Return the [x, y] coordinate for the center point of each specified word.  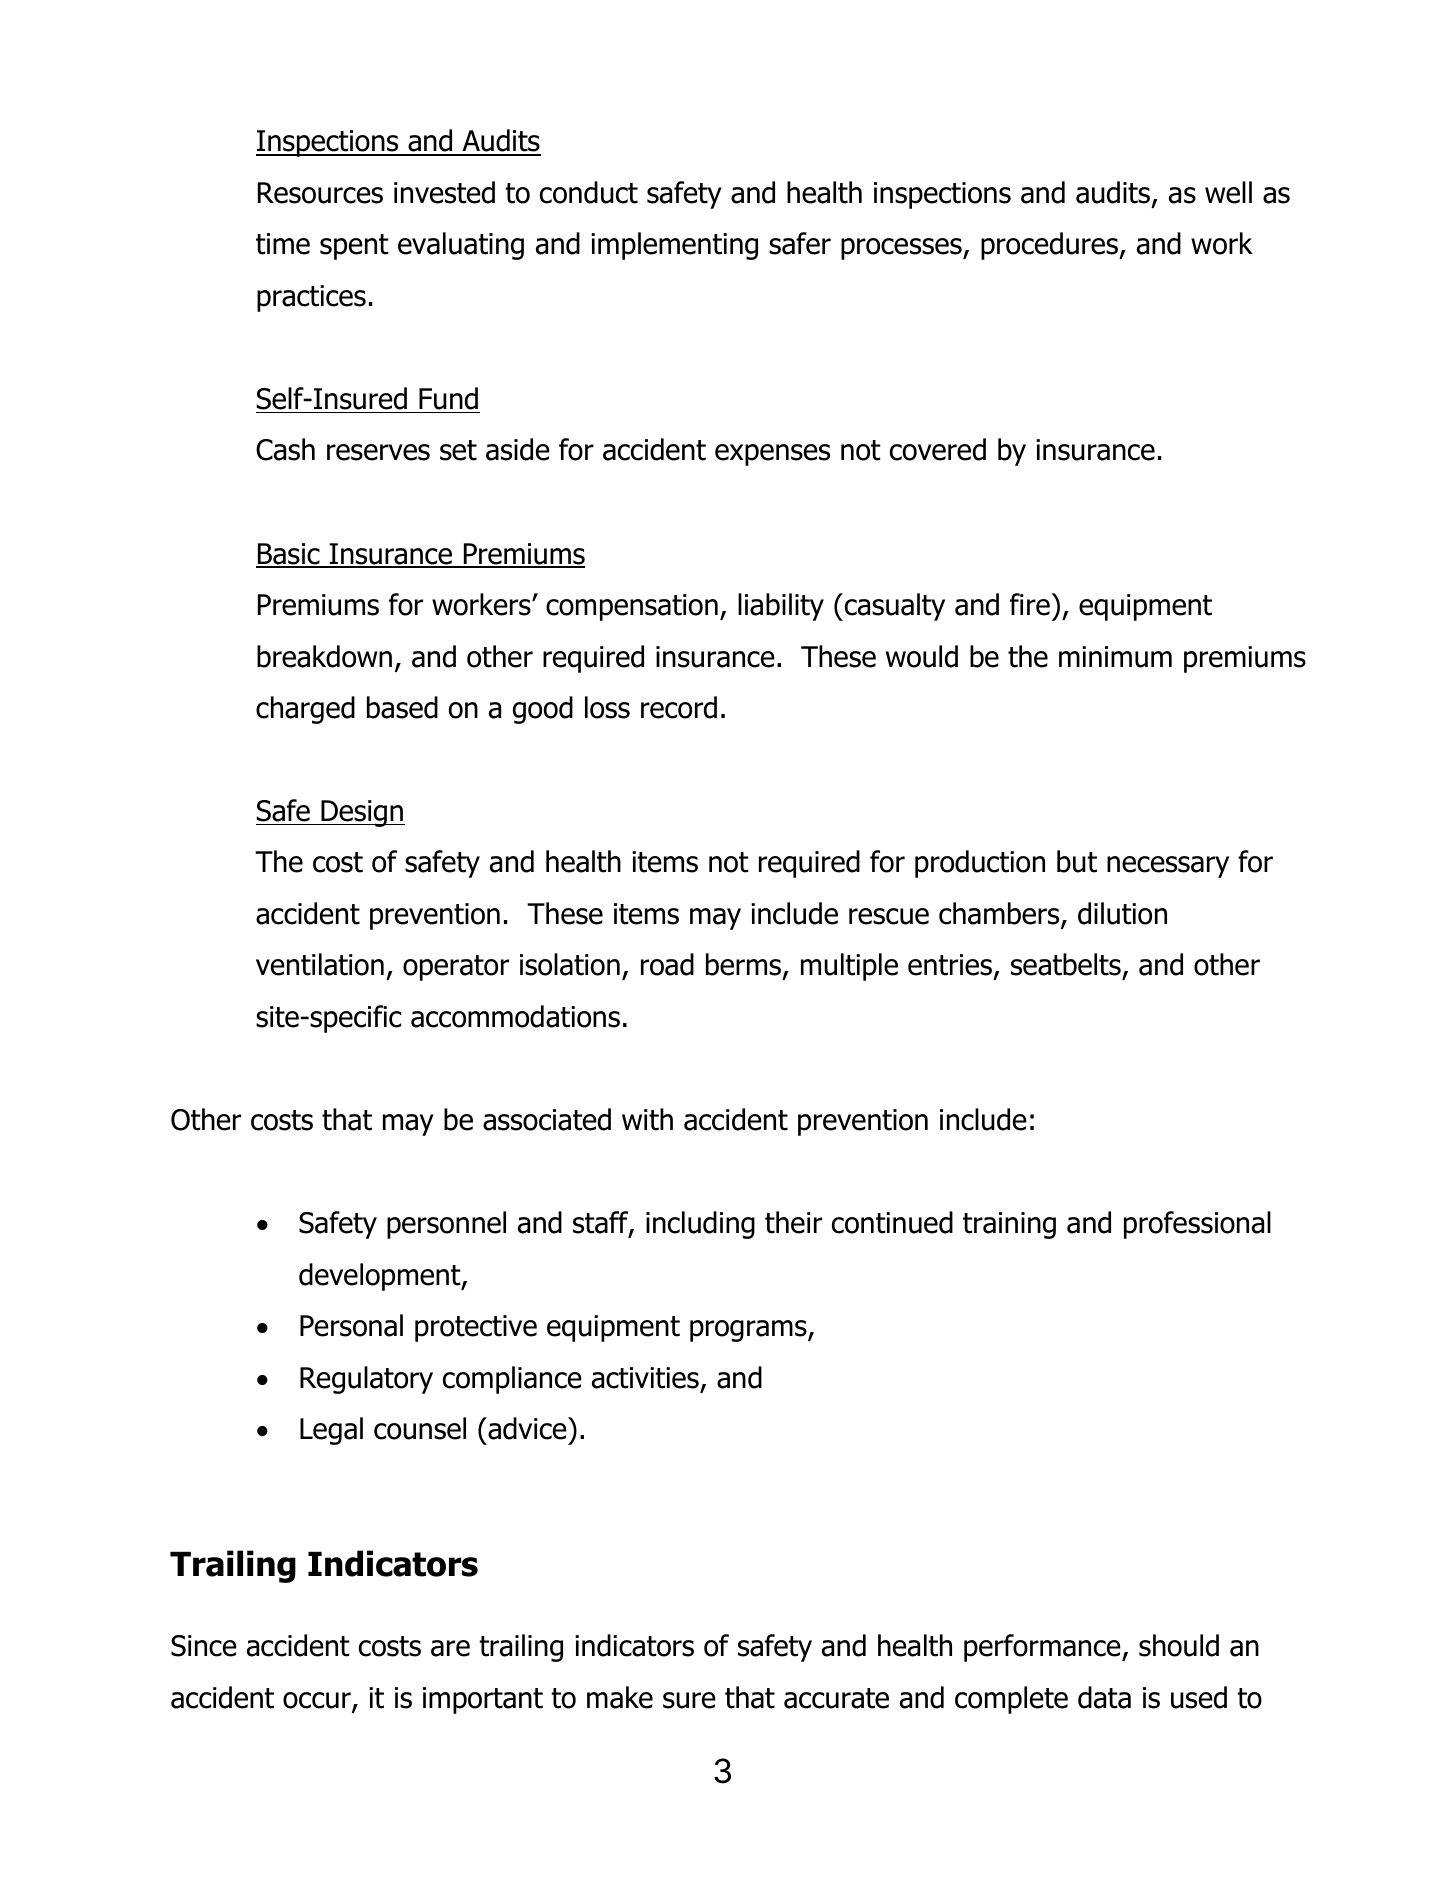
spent [354, 247]
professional [1197, 1225]
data [1104, 1697]
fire [1030, 604]
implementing [674, 246]
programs [749, 1331]
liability [781, 607]
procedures [1050, 246]
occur [318, 1701]
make [620, 1697]
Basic [289, 555]
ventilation [320, 964]
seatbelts [1067, 966]
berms [745, 966]
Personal [351, 1325]
